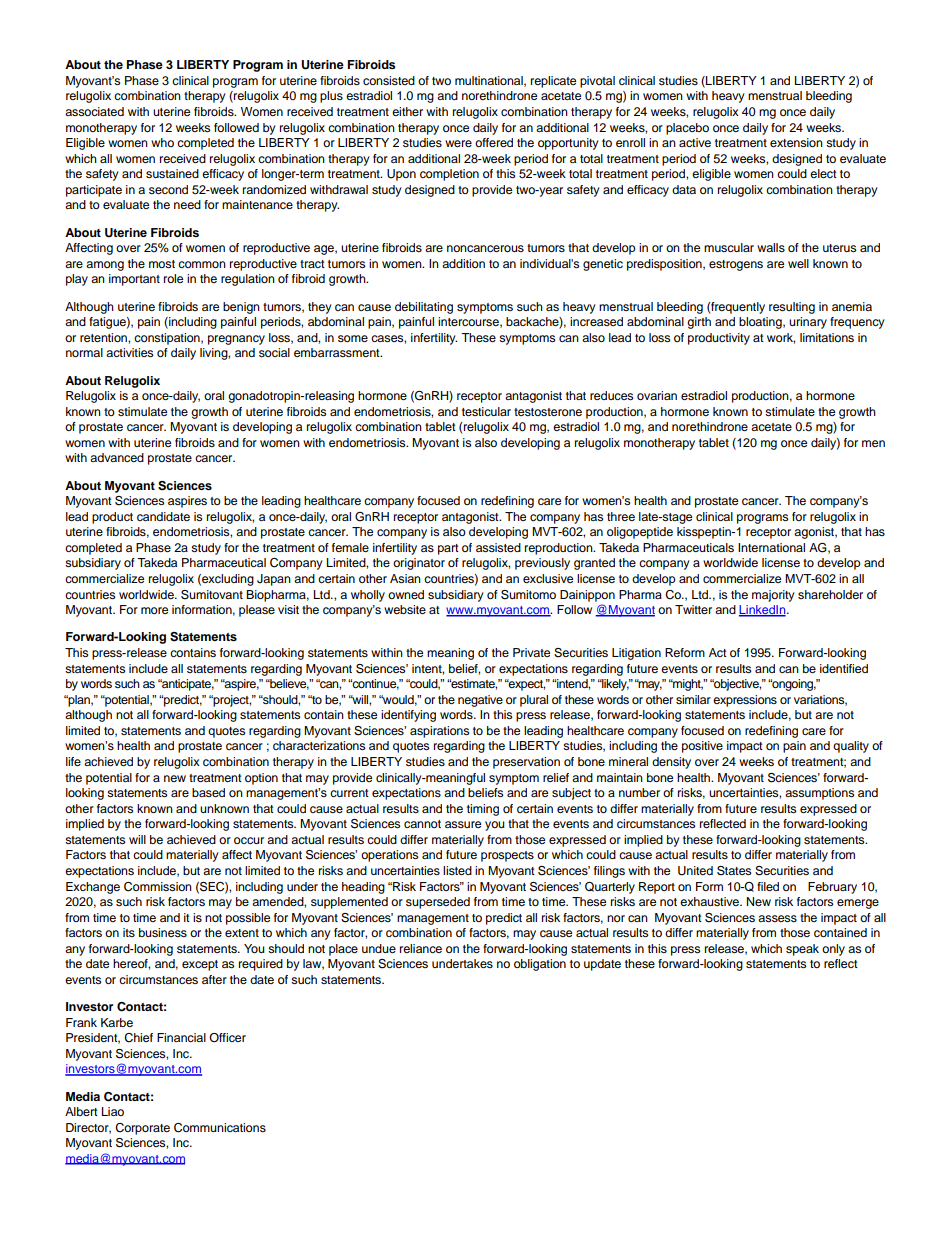 This image has width=952, height=1233. I want to click on extension, so click(796, 142).
